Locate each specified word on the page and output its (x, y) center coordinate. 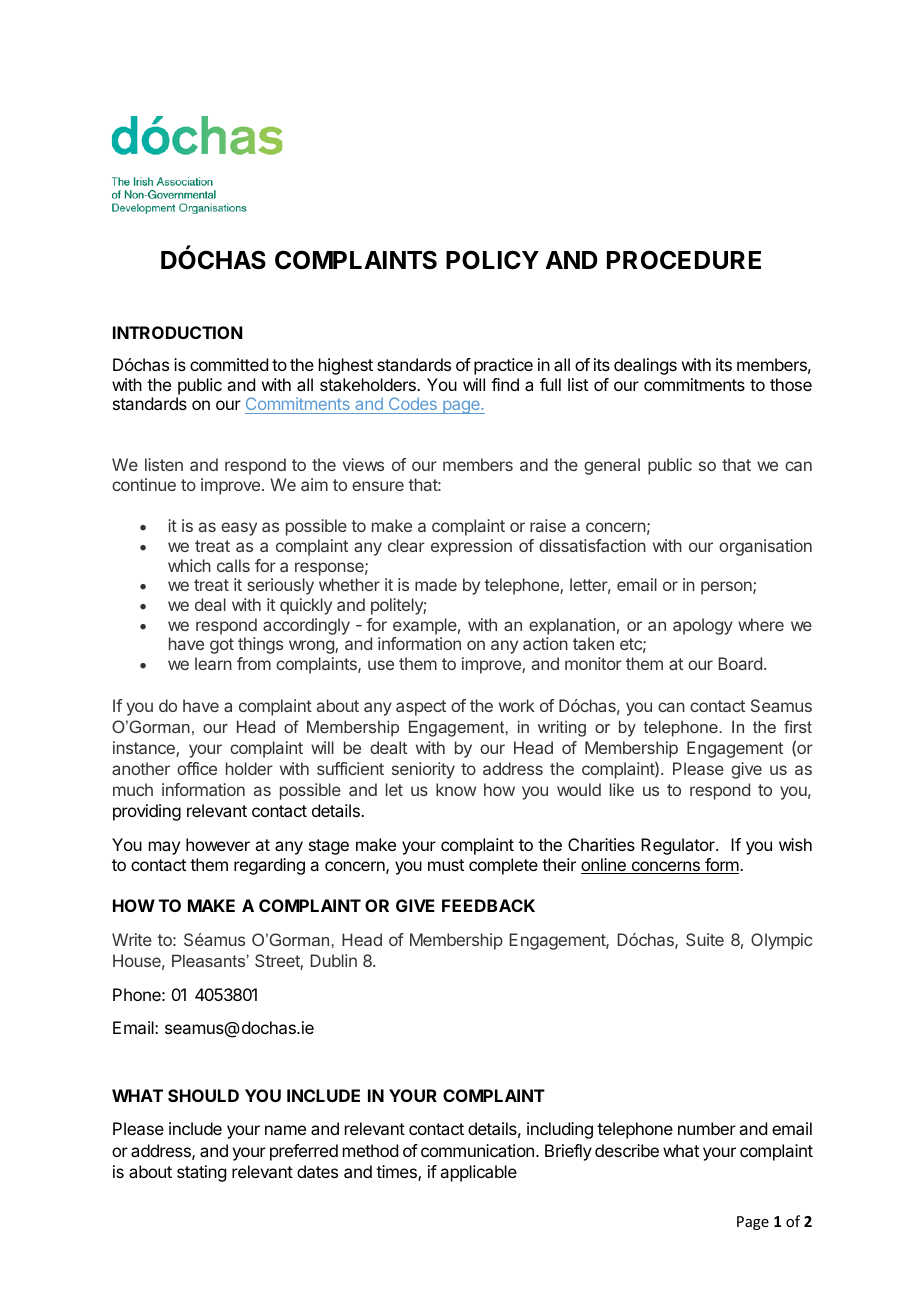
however (218, 844)
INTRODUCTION (177, 332)
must (446, 865)
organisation (765, 547)
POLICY (492, 260)
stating (201, 1173)
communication (477, 1150)
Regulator (679, 846)
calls (233, 565)
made (436, 584)
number (707, 1128)
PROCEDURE (684, 260)
